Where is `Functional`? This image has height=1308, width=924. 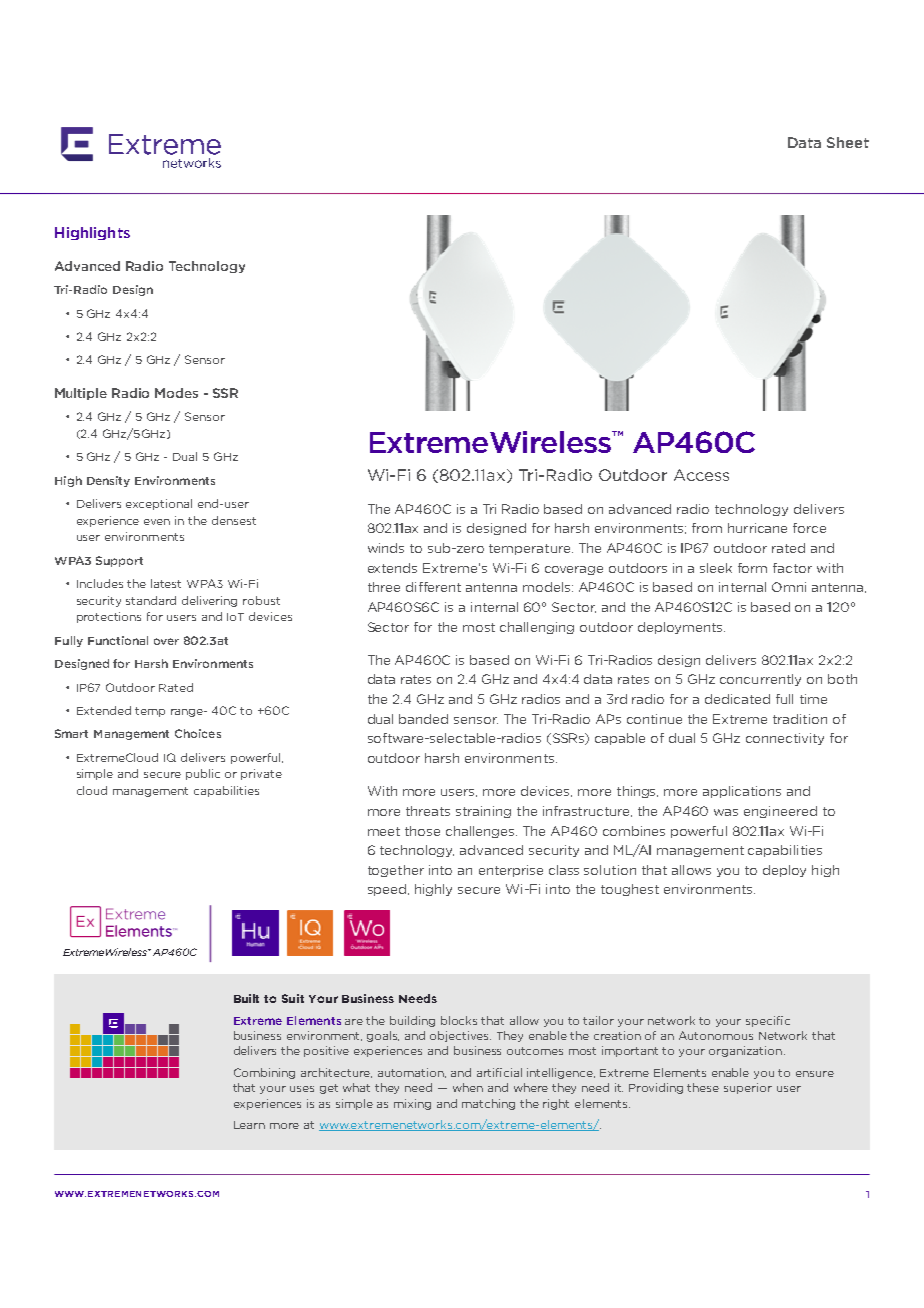 Functional is located at coordinates (118, 640).
